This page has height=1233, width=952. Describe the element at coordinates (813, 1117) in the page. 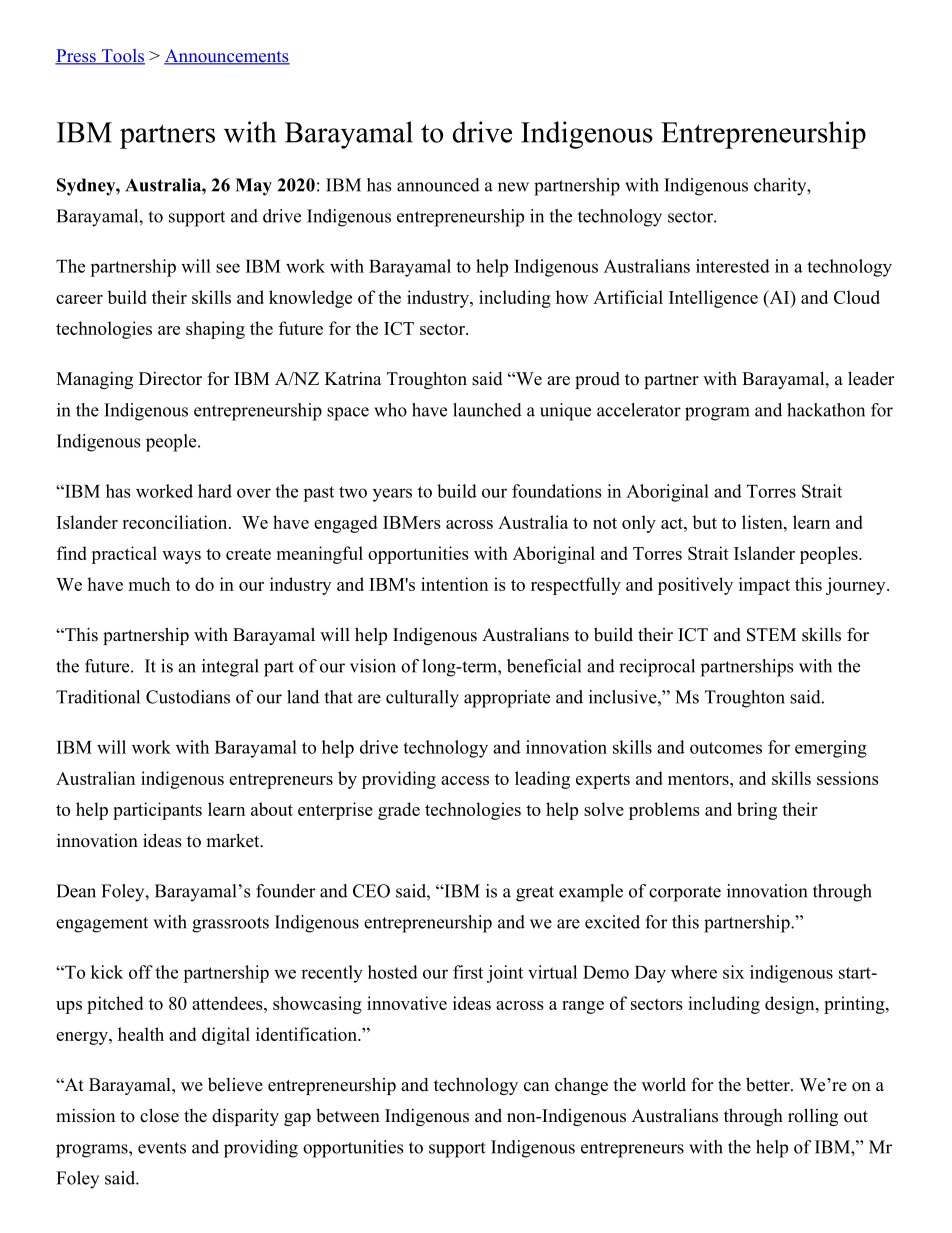

I see `rolling` at that location.
